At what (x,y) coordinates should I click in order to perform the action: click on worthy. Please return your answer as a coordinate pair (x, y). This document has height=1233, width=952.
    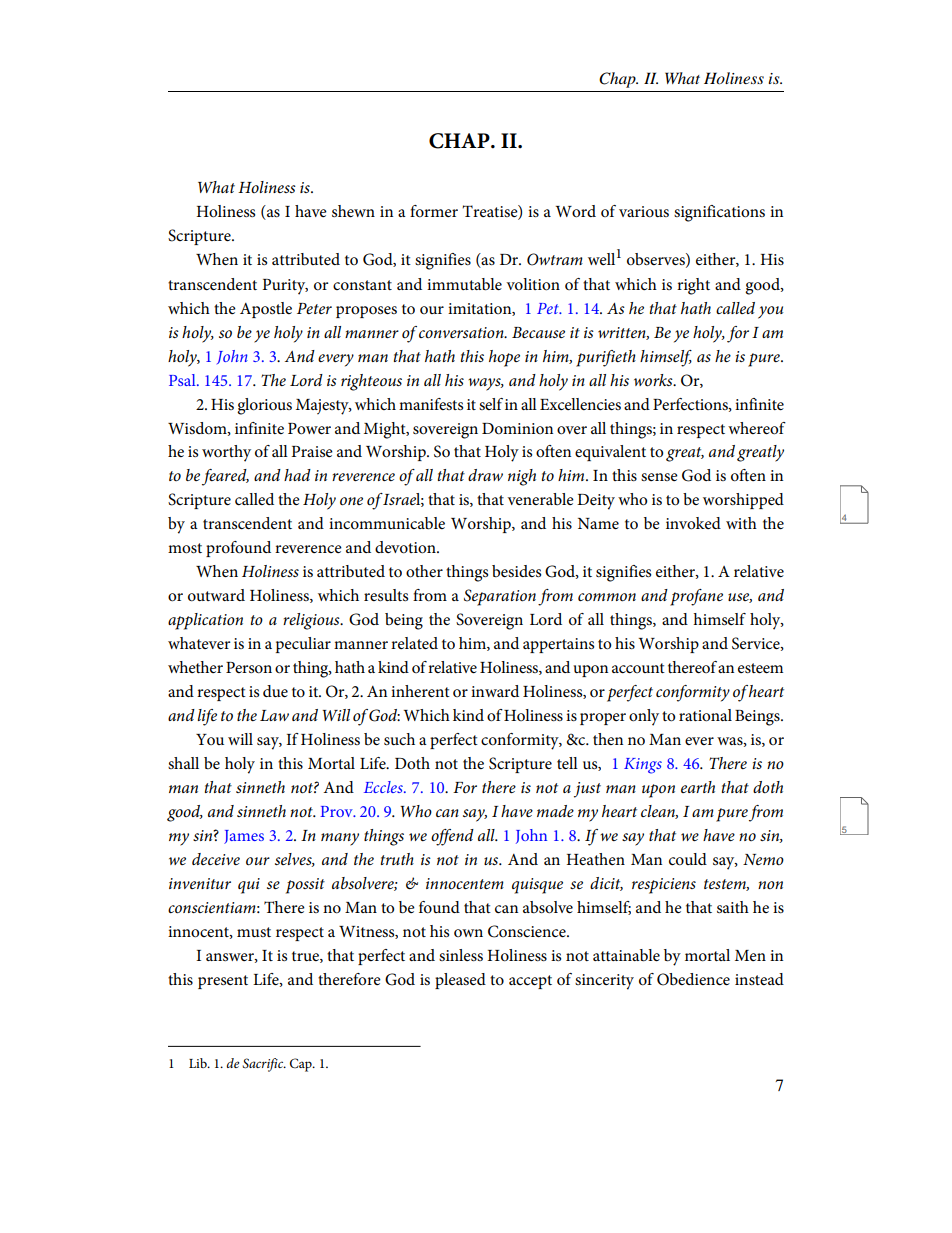
    Looking at the image, I should click on (226, 453).
